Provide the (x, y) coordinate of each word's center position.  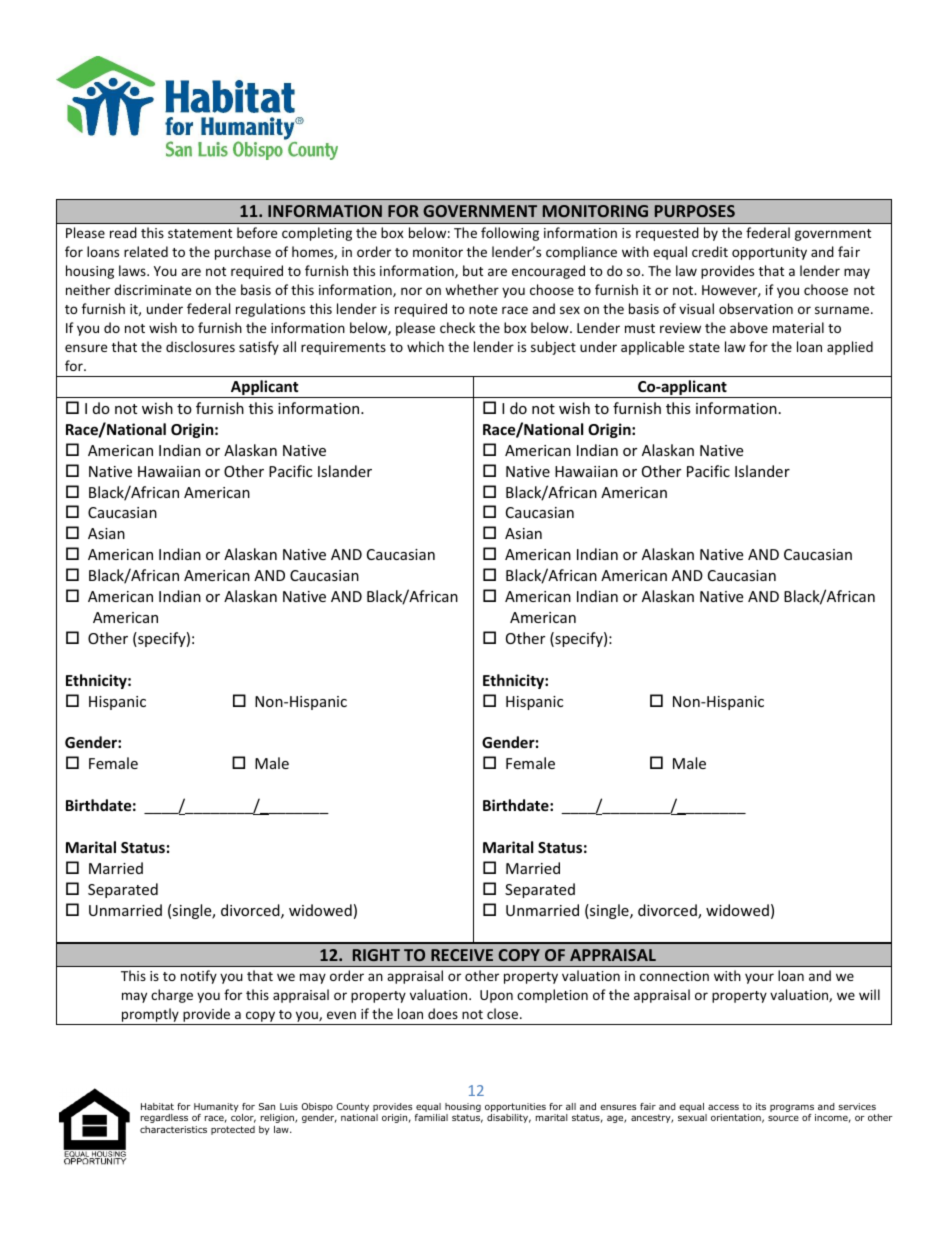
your (759, 978)
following (510, 234)
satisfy (259, 348)
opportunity (769, 253)
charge (172, 996)
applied (850, 348)
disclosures (200, 346)
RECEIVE (462, 955)
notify (199, 977)
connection (674, 976)
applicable (652, 348)
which (425, 346)
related (146, 251)
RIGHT (376, 955)
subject (553, 348)
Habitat (157, 1106)
